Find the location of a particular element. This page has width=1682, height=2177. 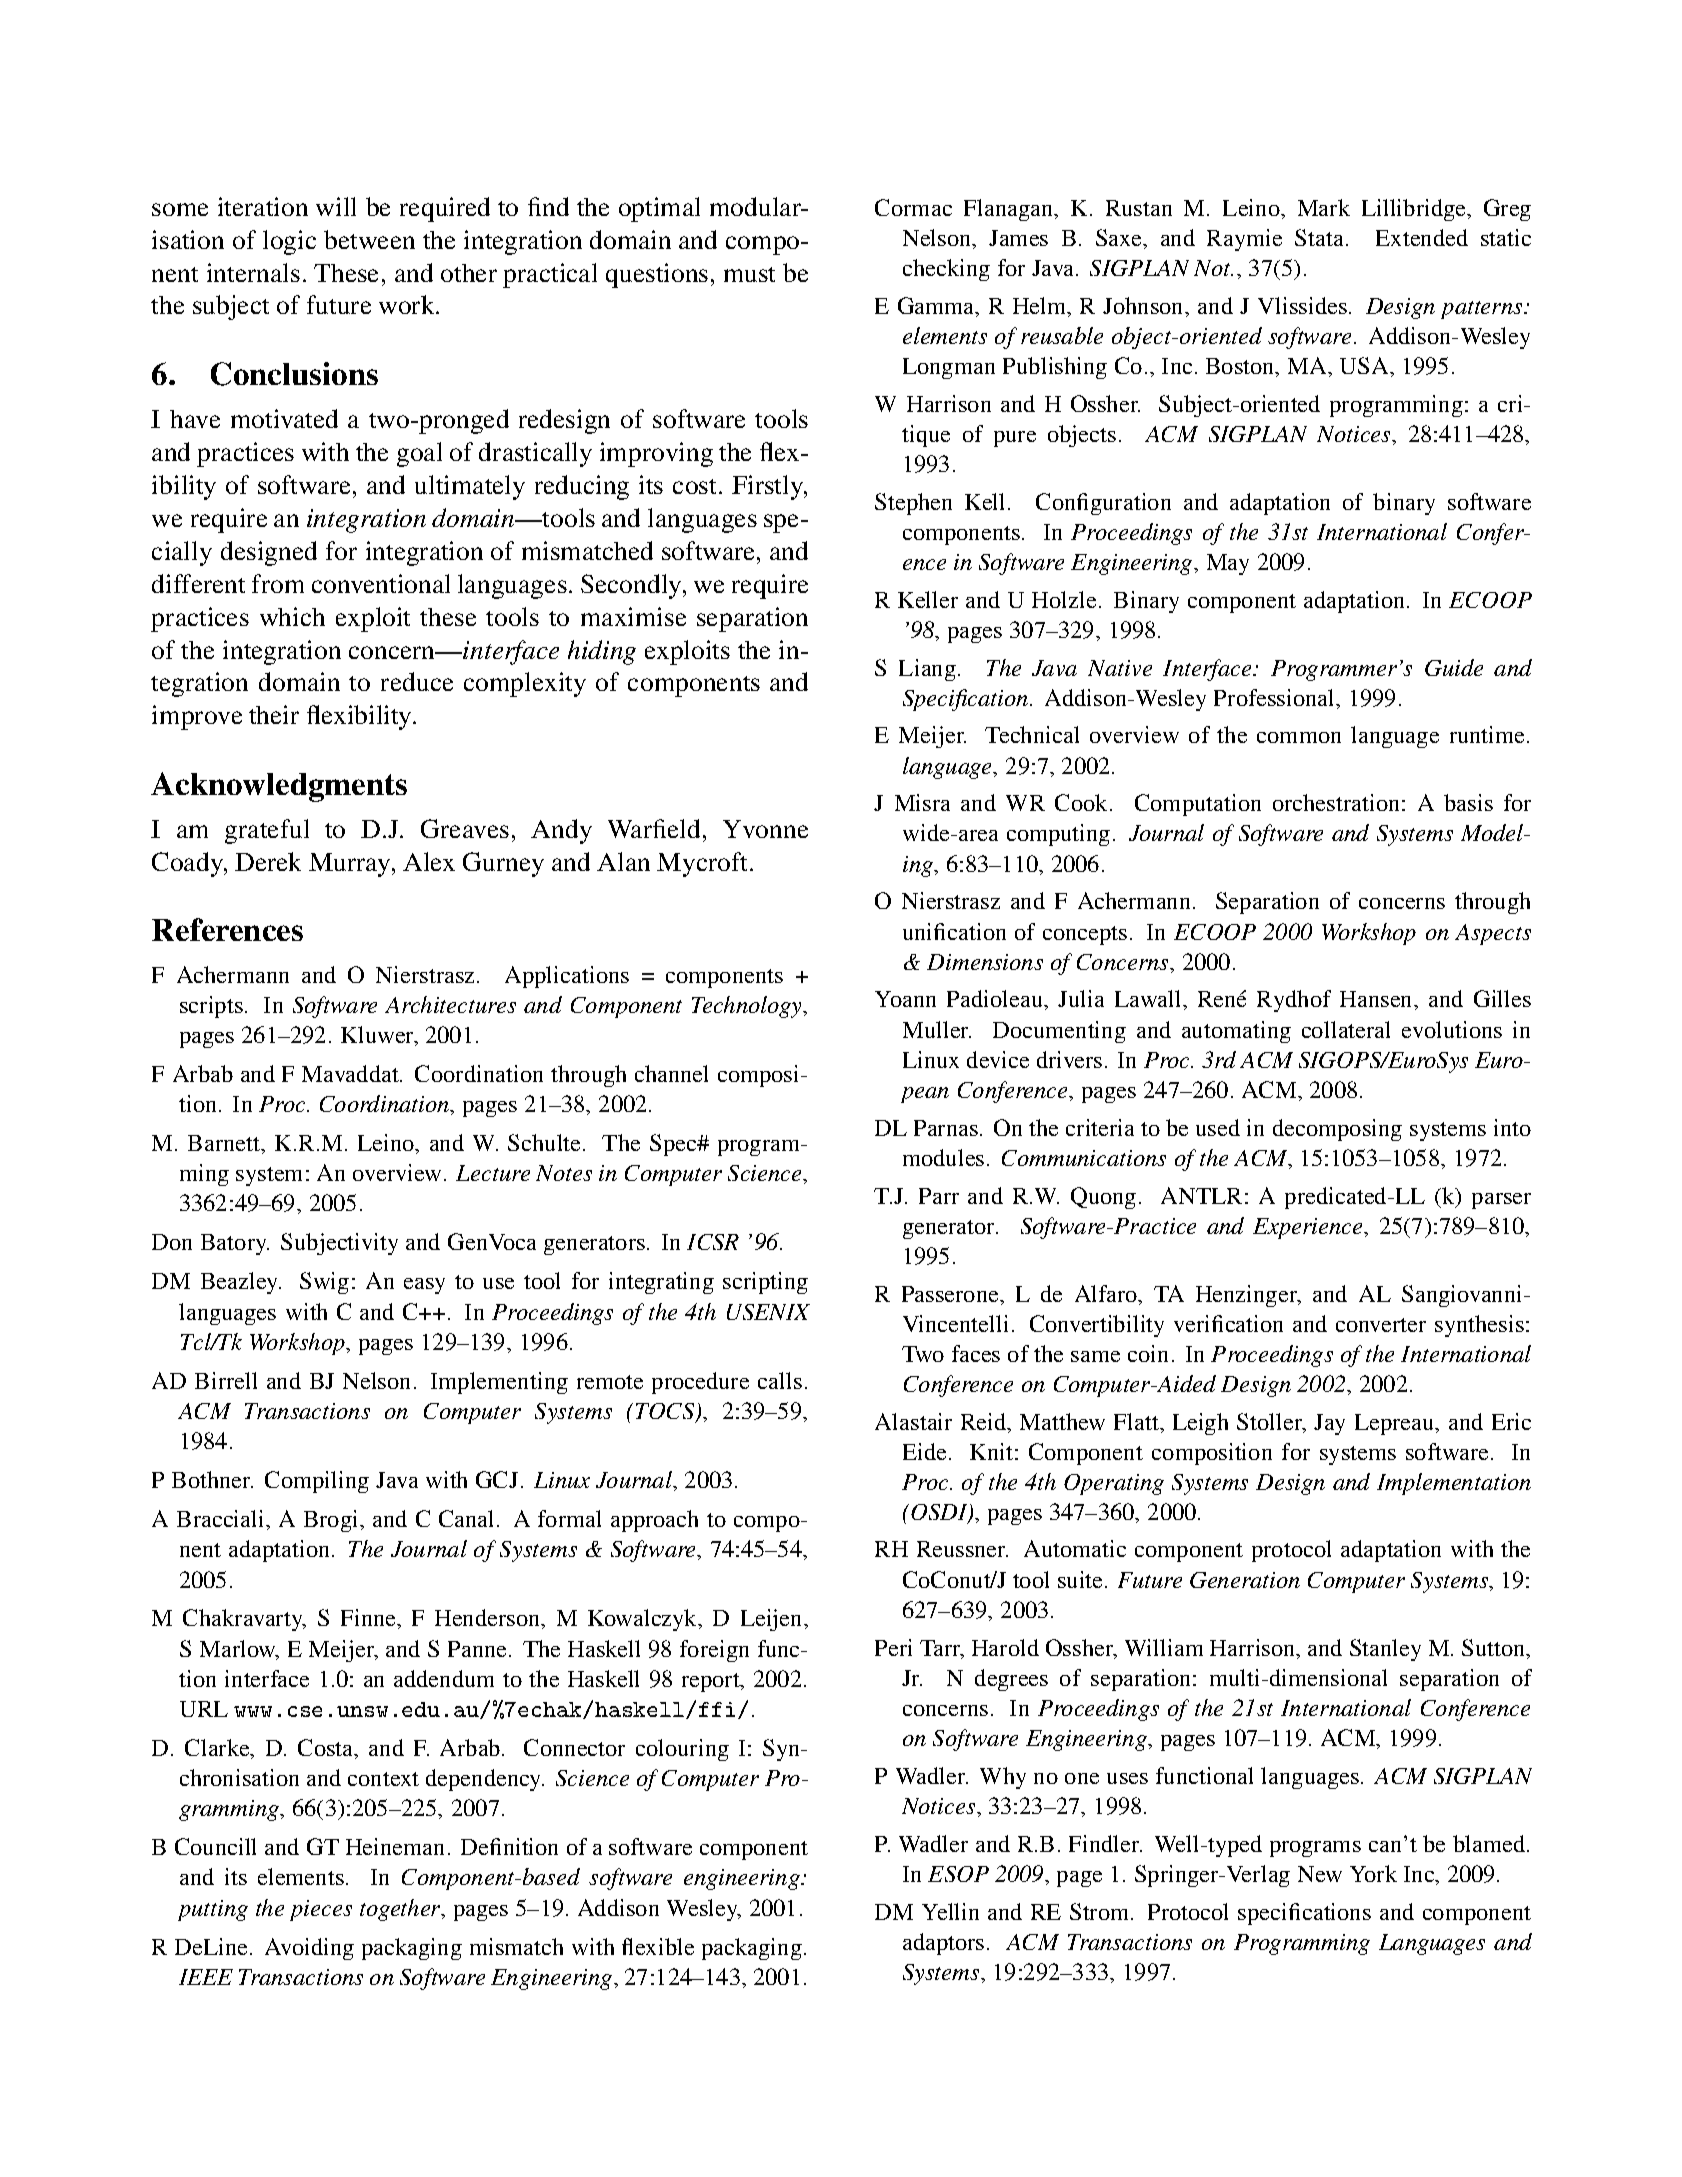

calls is located at coordinates (780, 1380).
